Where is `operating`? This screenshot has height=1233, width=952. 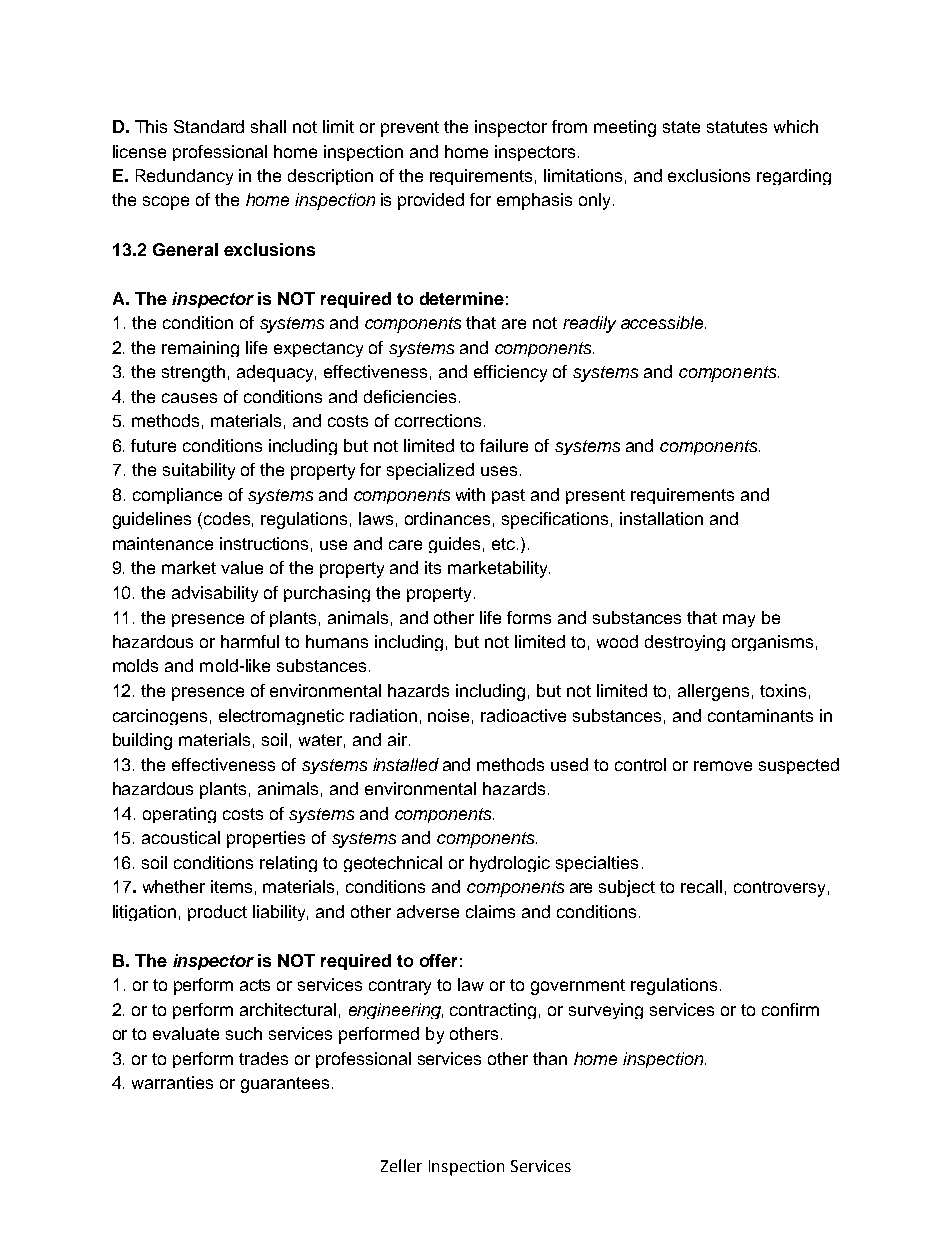
operating is located at coordinates (179, 815).
